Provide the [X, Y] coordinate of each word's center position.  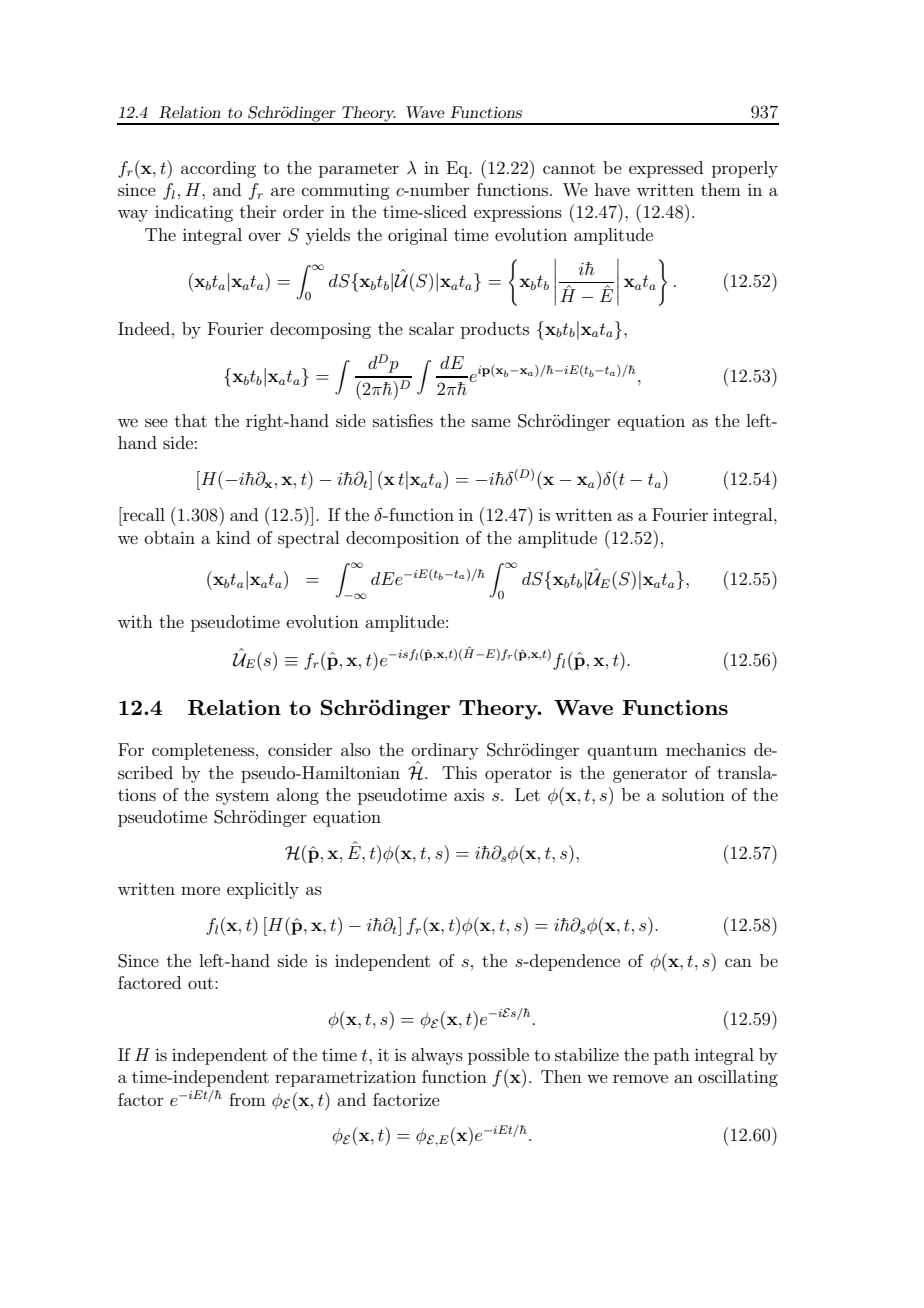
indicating [194, 213]
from [247, 1099]
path [672, 1056]
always [437, 1056]
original [417, 236]
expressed [666, 169]
